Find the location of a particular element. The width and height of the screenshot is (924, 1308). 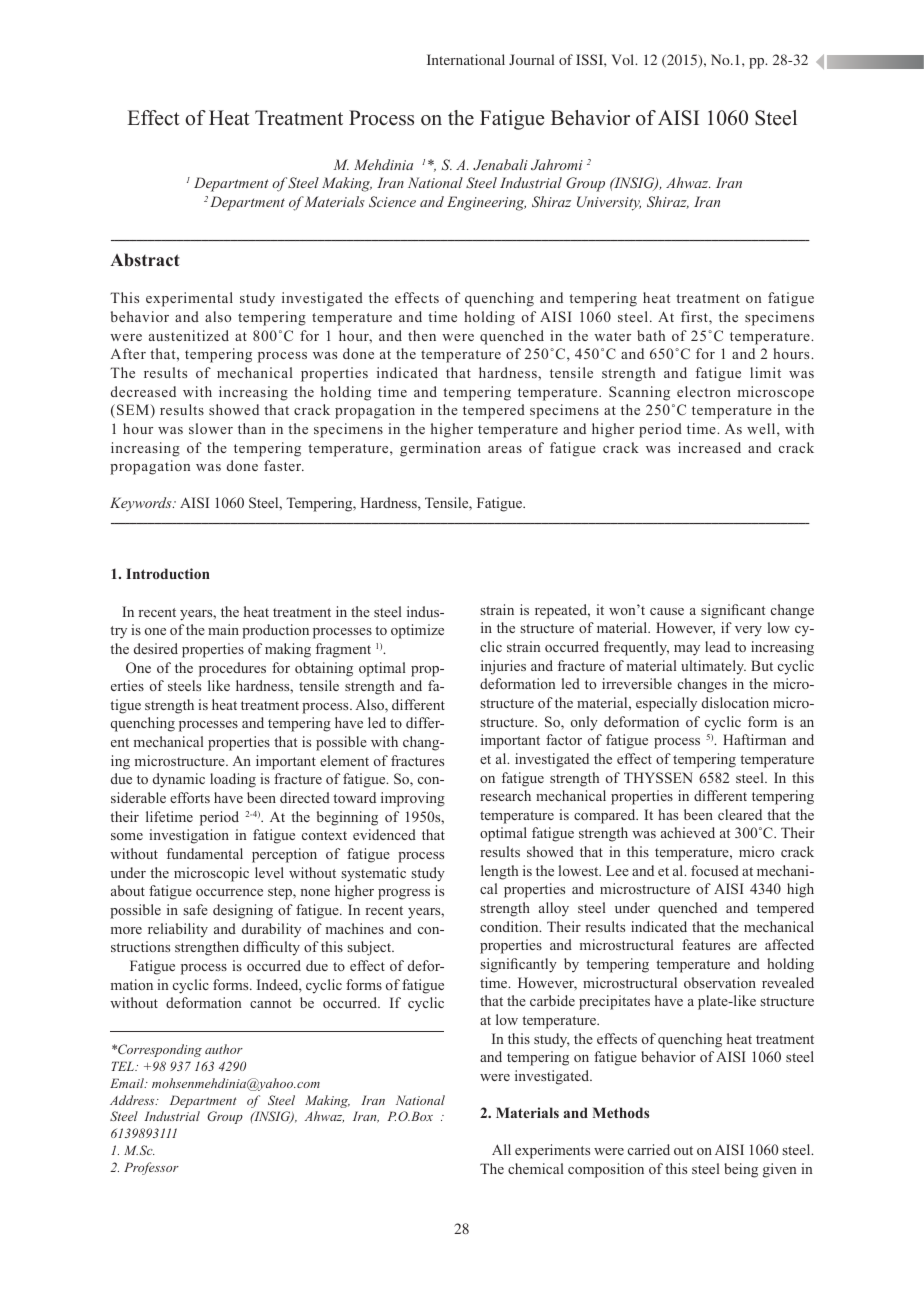

University is located at coordinates (609, 203).
